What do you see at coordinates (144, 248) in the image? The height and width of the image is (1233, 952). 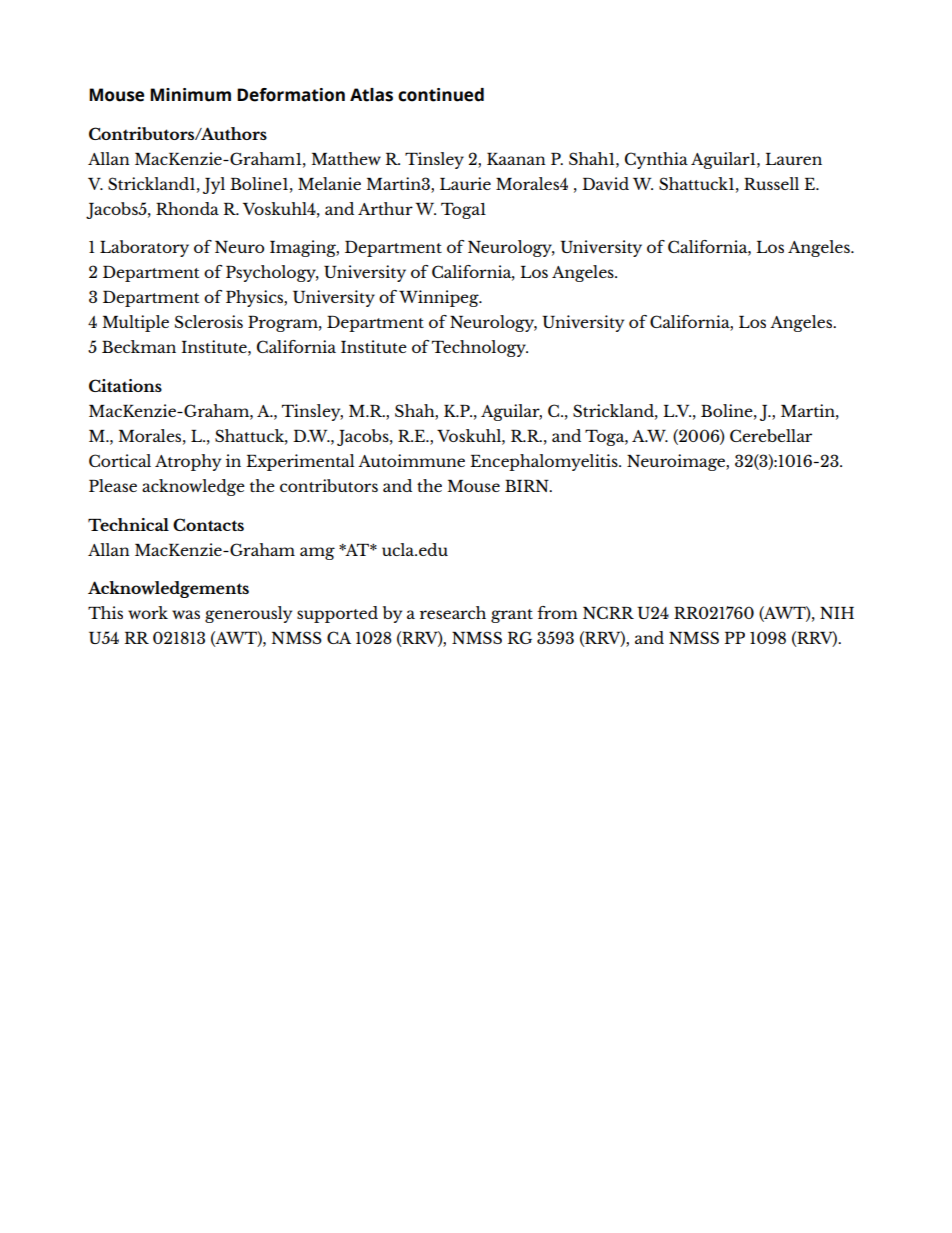 I see `Laboratory` at bounding box center [144, 248].
